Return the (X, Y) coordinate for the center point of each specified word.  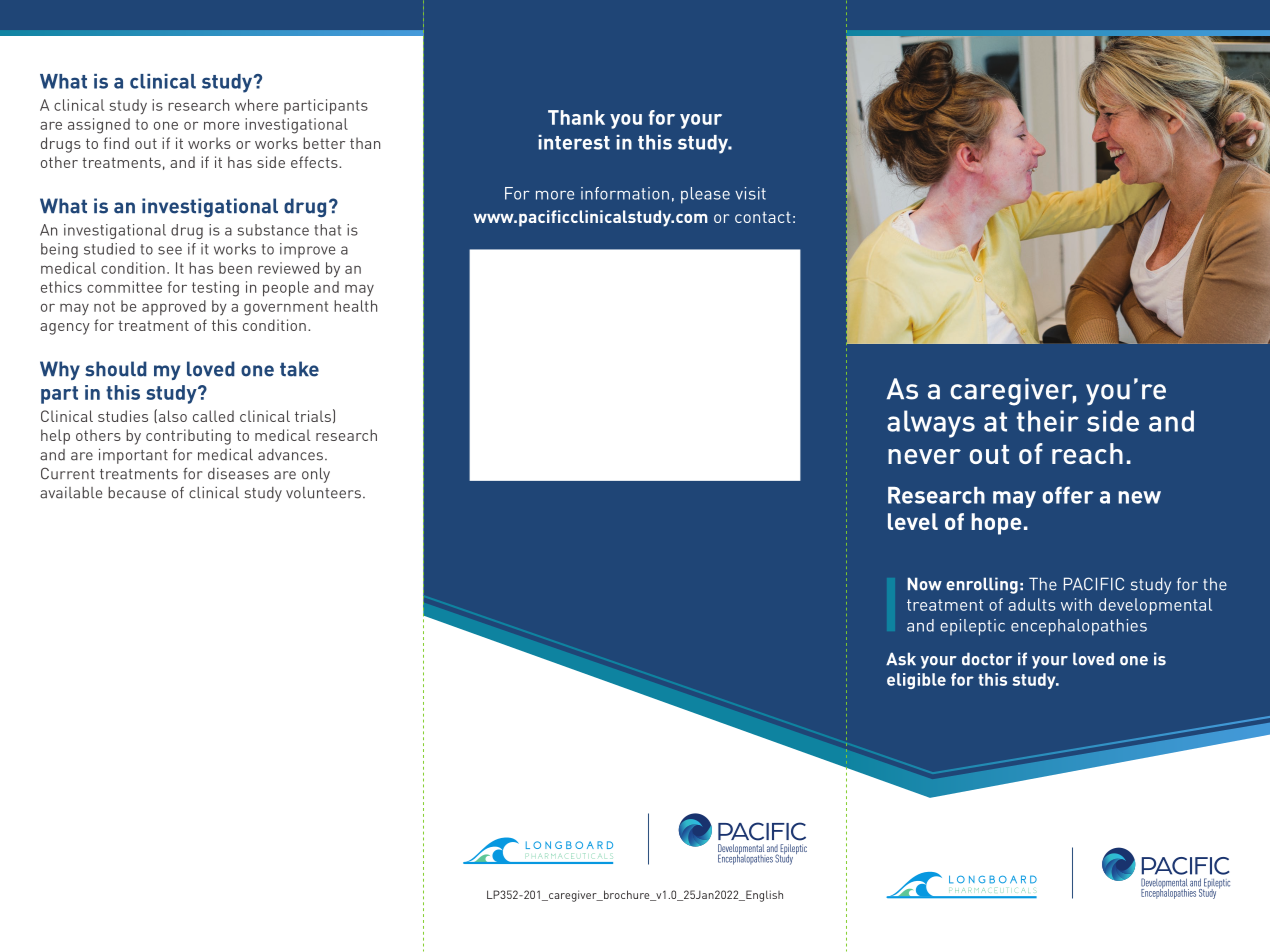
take (299, 369)
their (1048, 421)
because (137, 493)
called (213, 416)
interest (574, 142)
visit (750, 193)
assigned (99, 126)
